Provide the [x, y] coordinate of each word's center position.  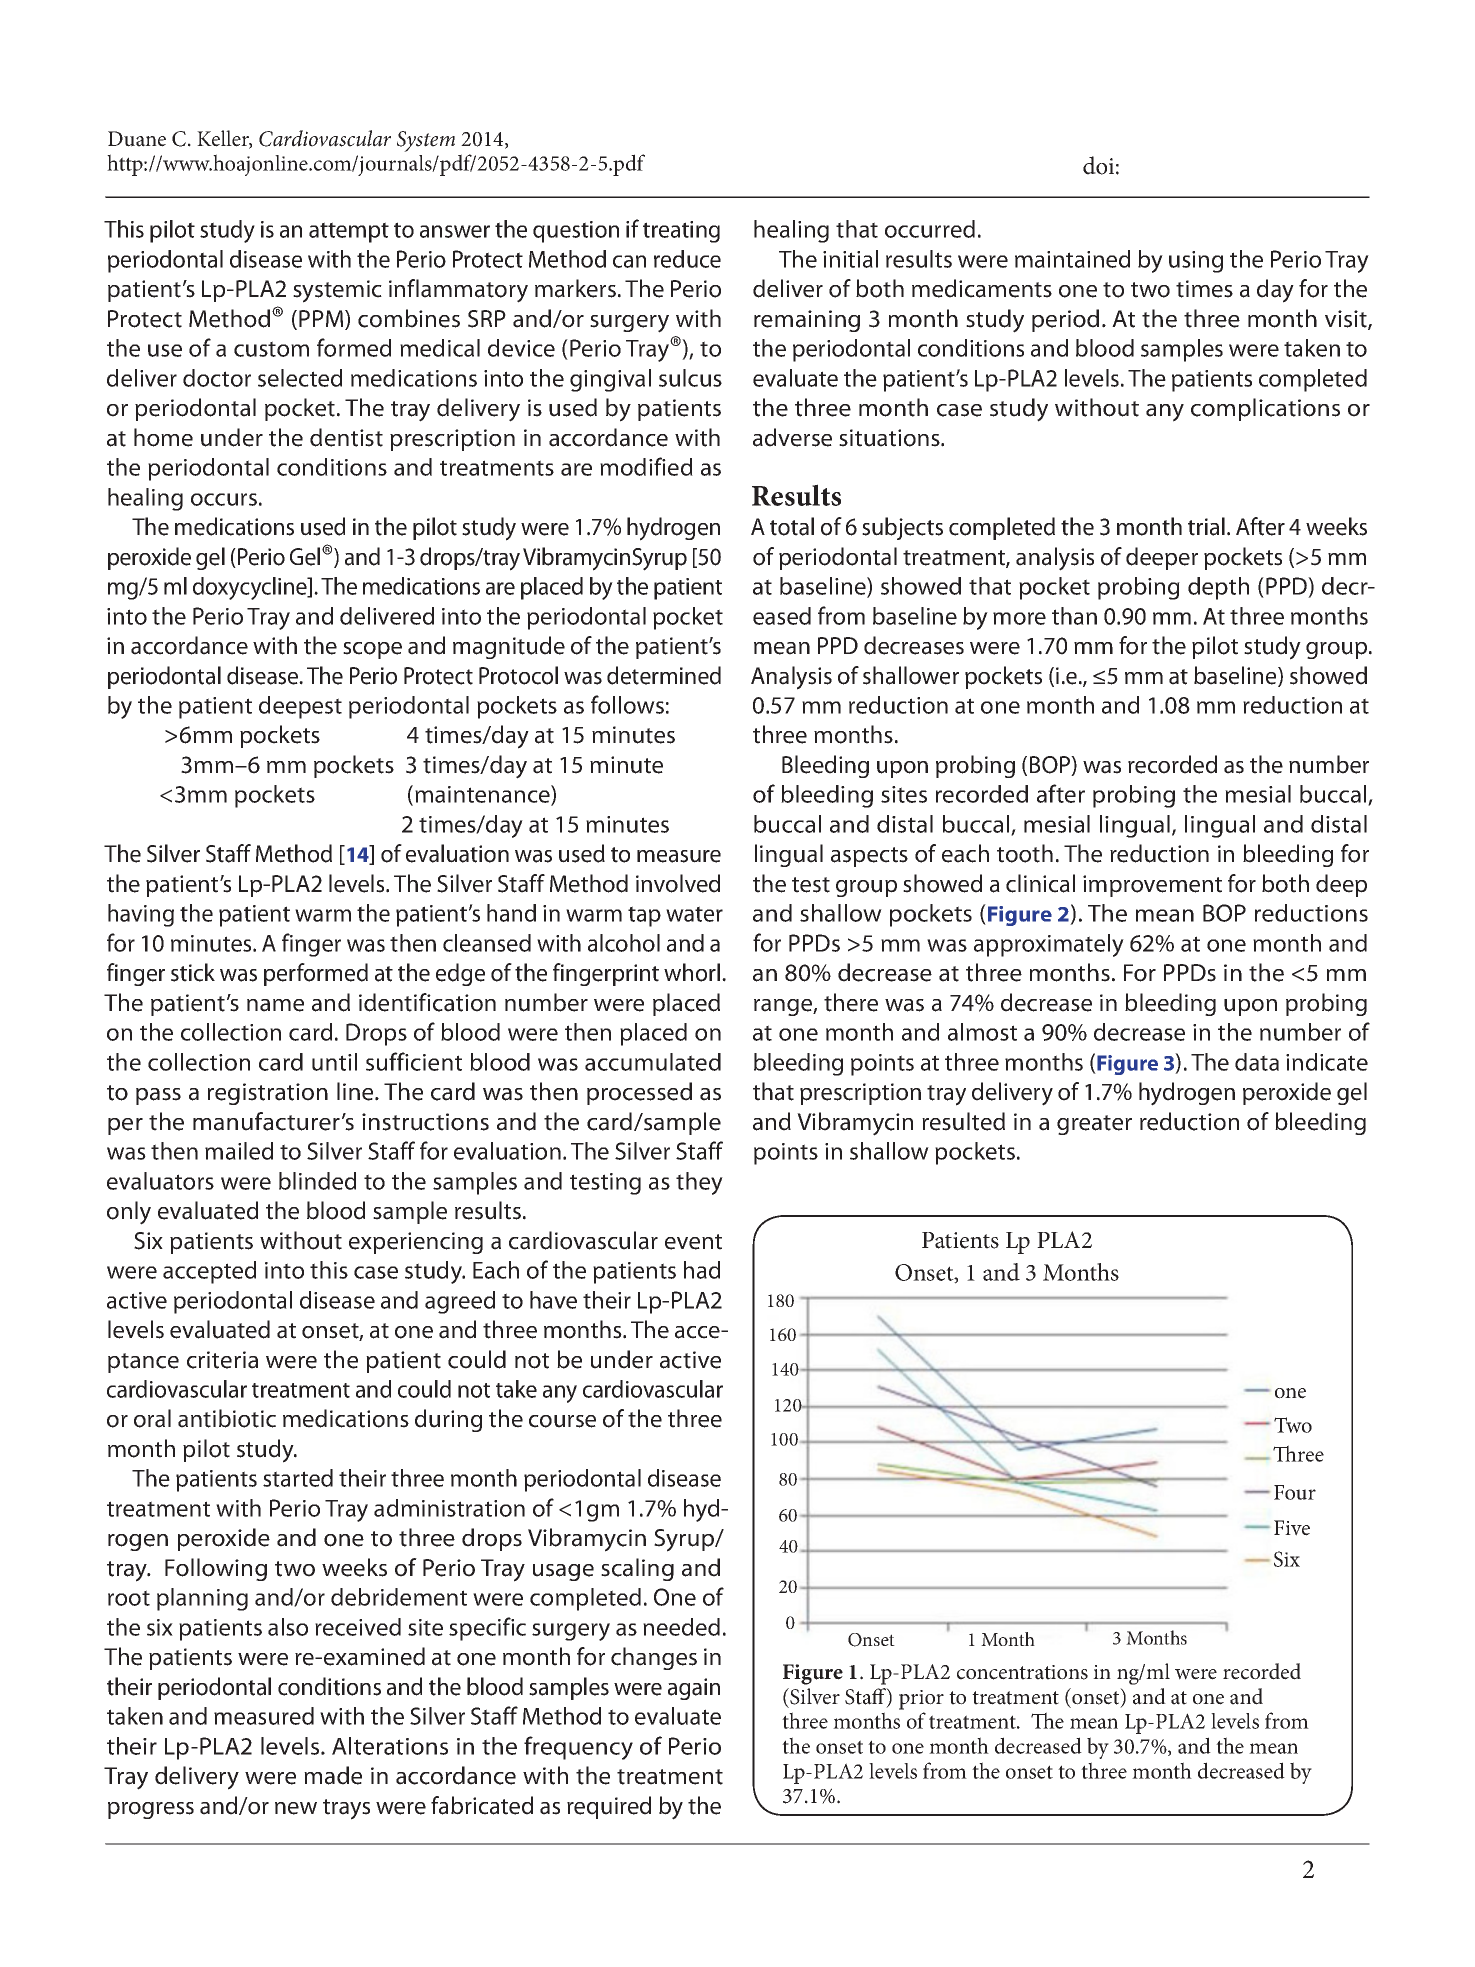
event [693, 1242]
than [1074, 616]
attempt [349, 232]
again [694, 1689]
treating [681, 232]
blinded [317, 1181]
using [1196, 262]
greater [1094, 1125]
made [333, 1775]
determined [664, 675]
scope [372, 650]
